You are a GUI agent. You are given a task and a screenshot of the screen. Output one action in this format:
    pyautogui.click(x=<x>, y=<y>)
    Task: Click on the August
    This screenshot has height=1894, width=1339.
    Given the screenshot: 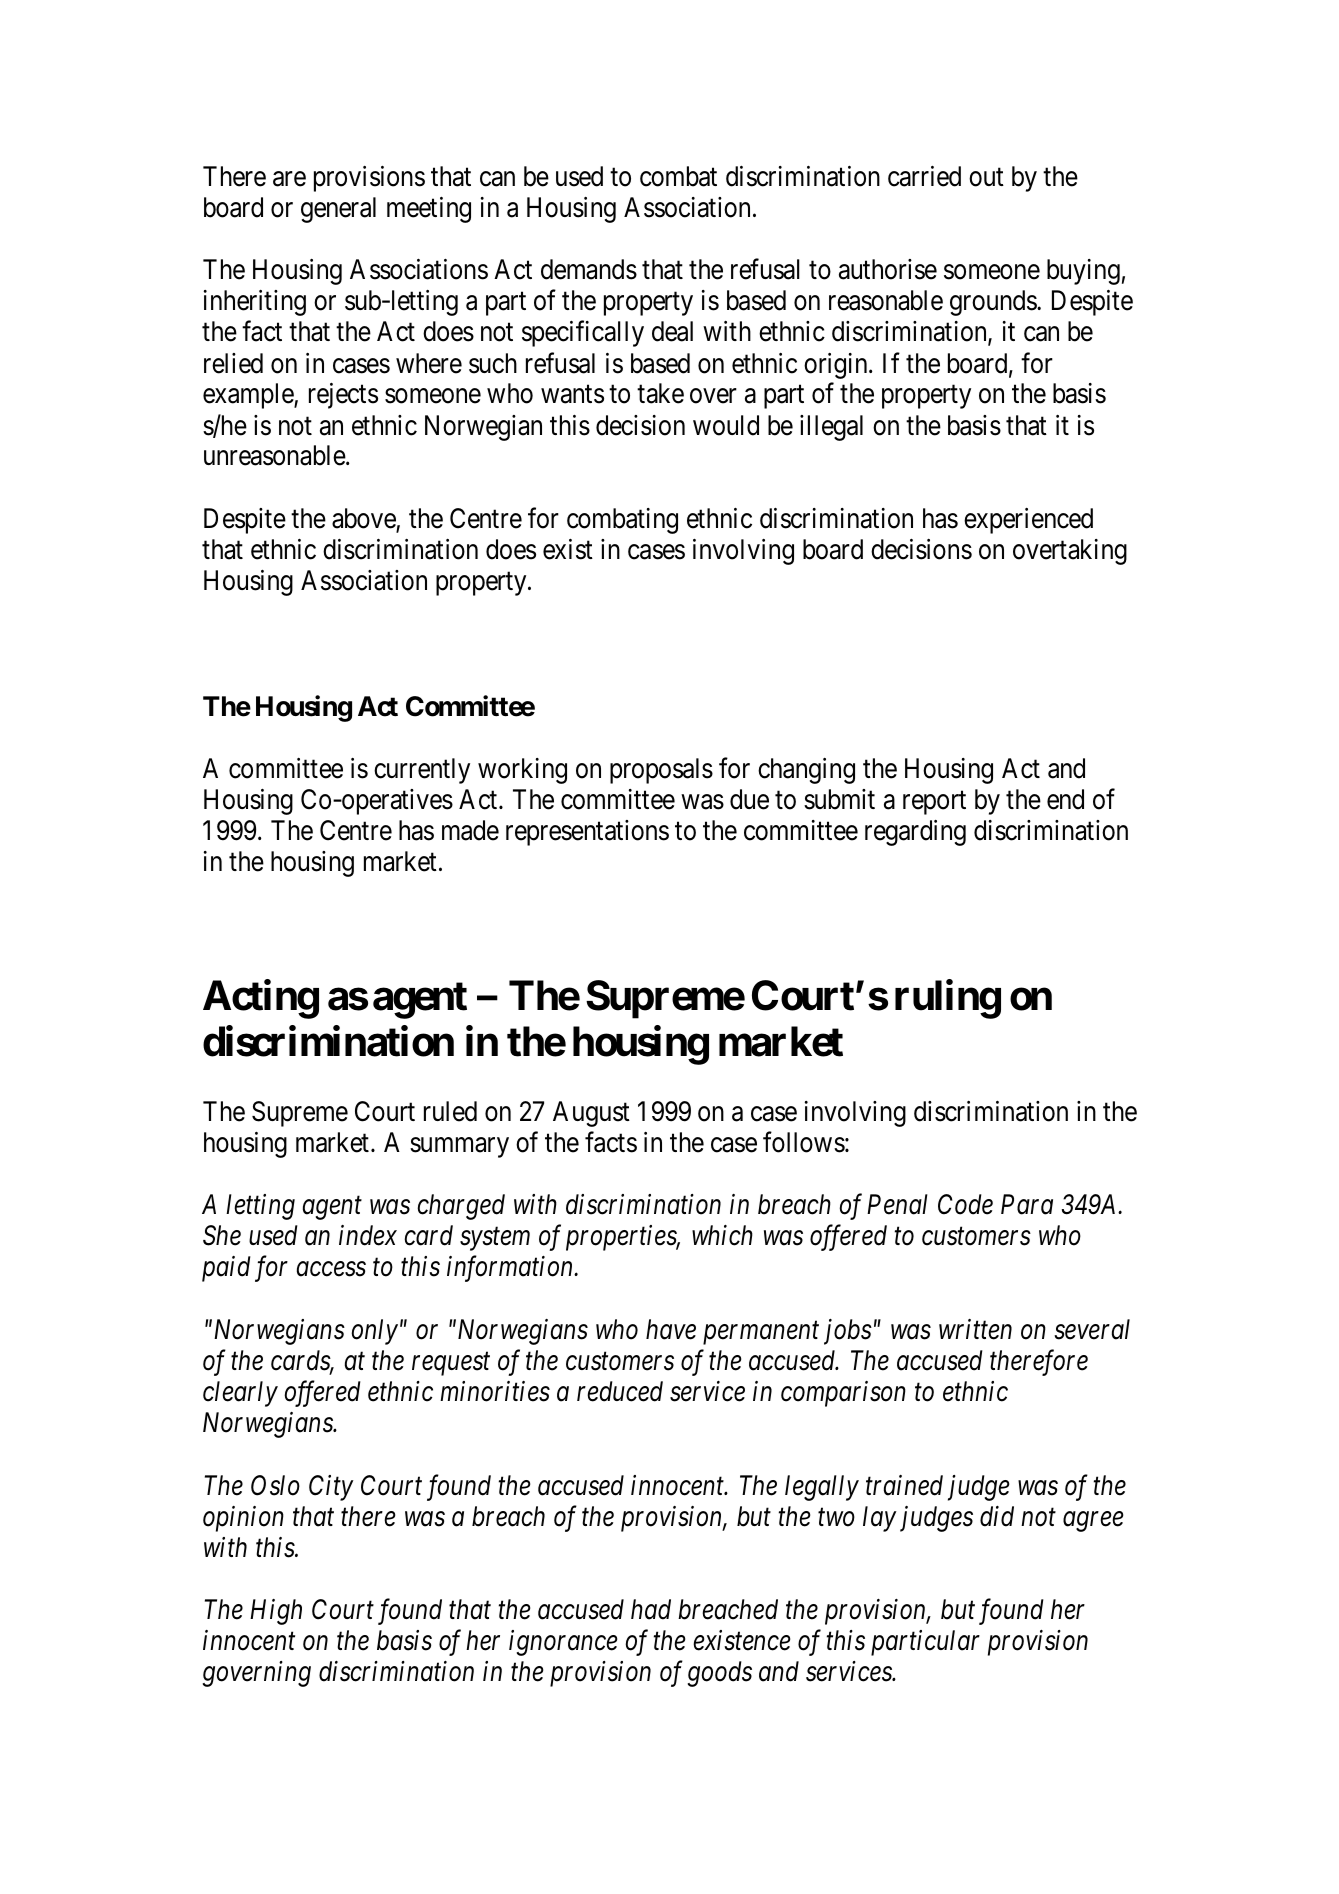 What is the action you would take?
    pyautogui.click(x=591, y=1114)
